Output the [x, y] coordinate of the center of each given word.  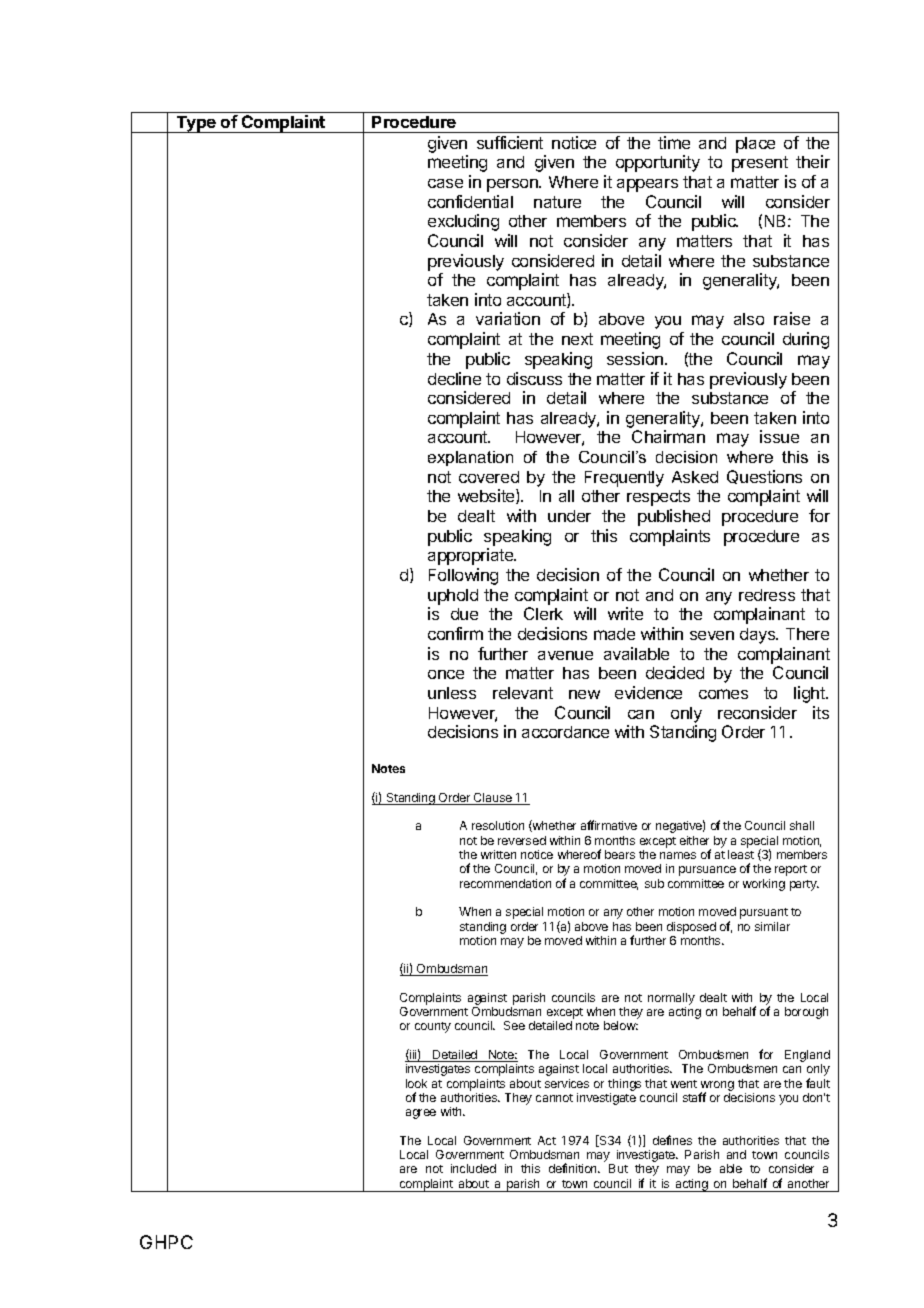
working [764, 885]
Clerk [543, 613]
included [473, 1168]
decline [454, 378]
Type [196, 124]
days [759, 636]
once [446, 674]
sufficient [510, 142]
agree [421, 1114]
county [433, 1027]
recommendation [505, 883]
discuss [534, 378]
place [755, 145]
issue [779, 436]
